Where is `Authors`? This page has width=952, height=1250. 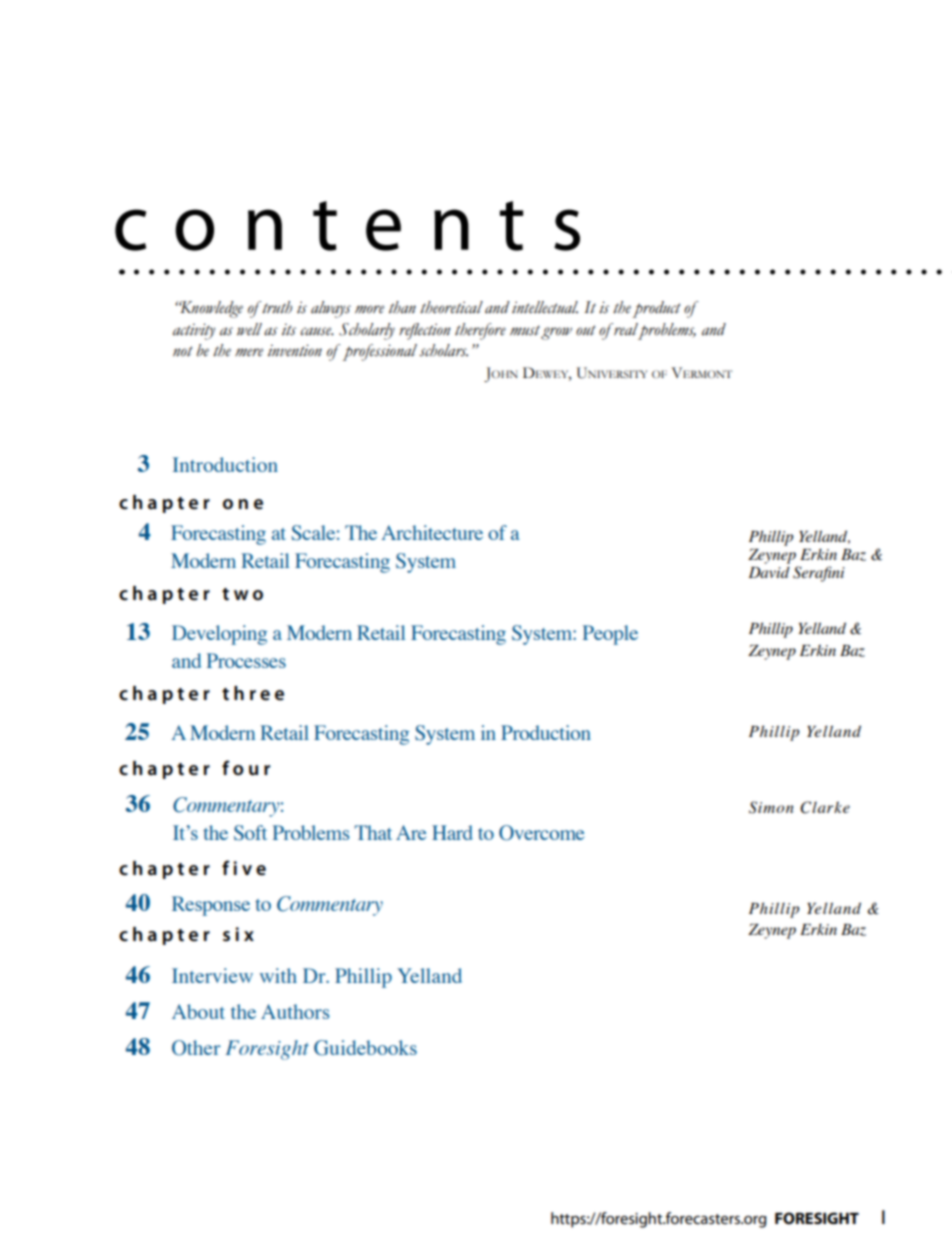 Authors is located at coordinates (295, 1011).
